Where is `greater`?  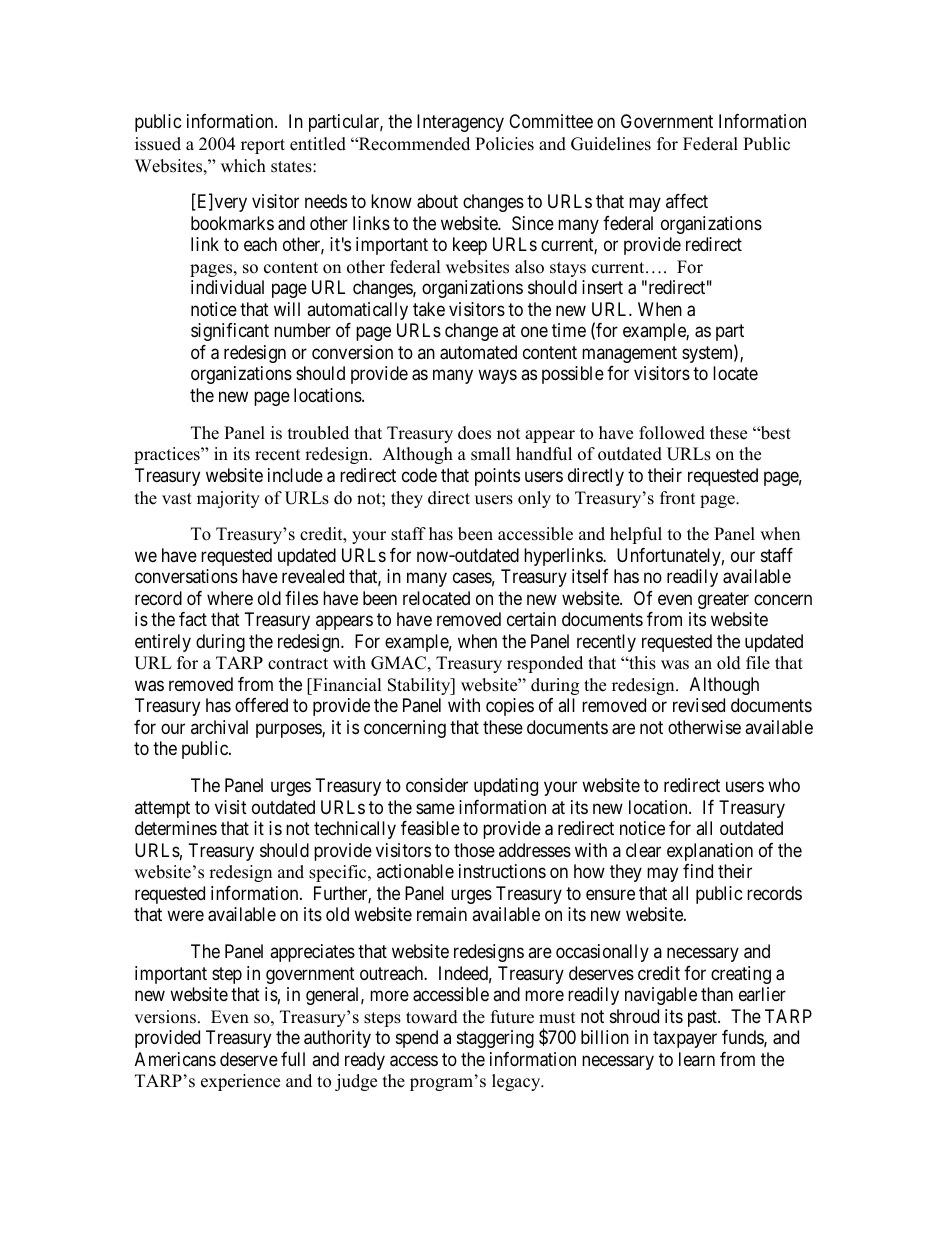
greater is located at coordinates (723, 600).
